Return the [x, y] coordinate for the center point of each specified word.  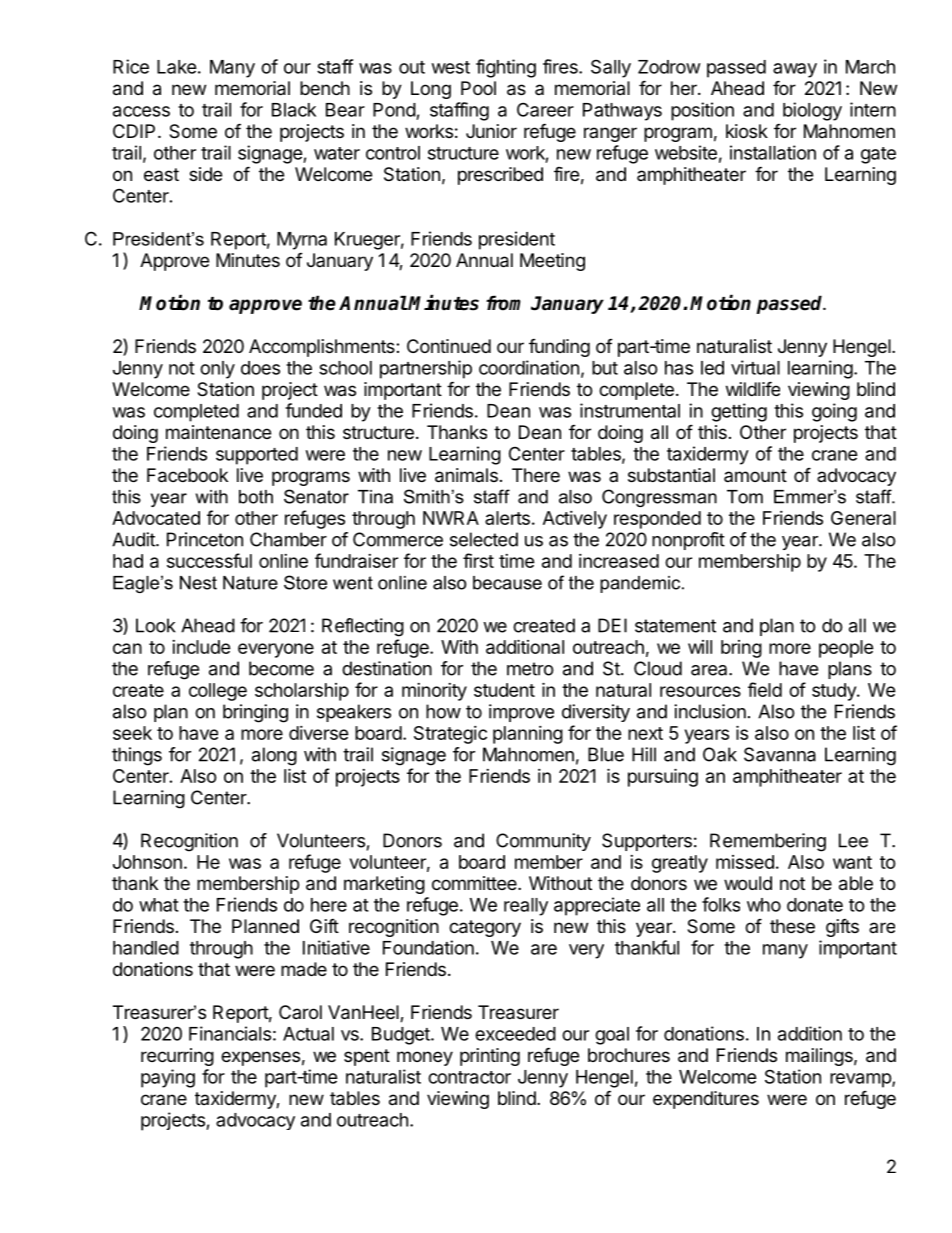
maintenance [218, 432]
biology [812, 111]
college [218, 692]
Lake [177, 67]
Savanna [780, 754]
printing [490, 1057]
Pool [478, 88]
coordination [529, 367]
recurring [177, 1057]
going [834, 412]
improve [521, 713]
